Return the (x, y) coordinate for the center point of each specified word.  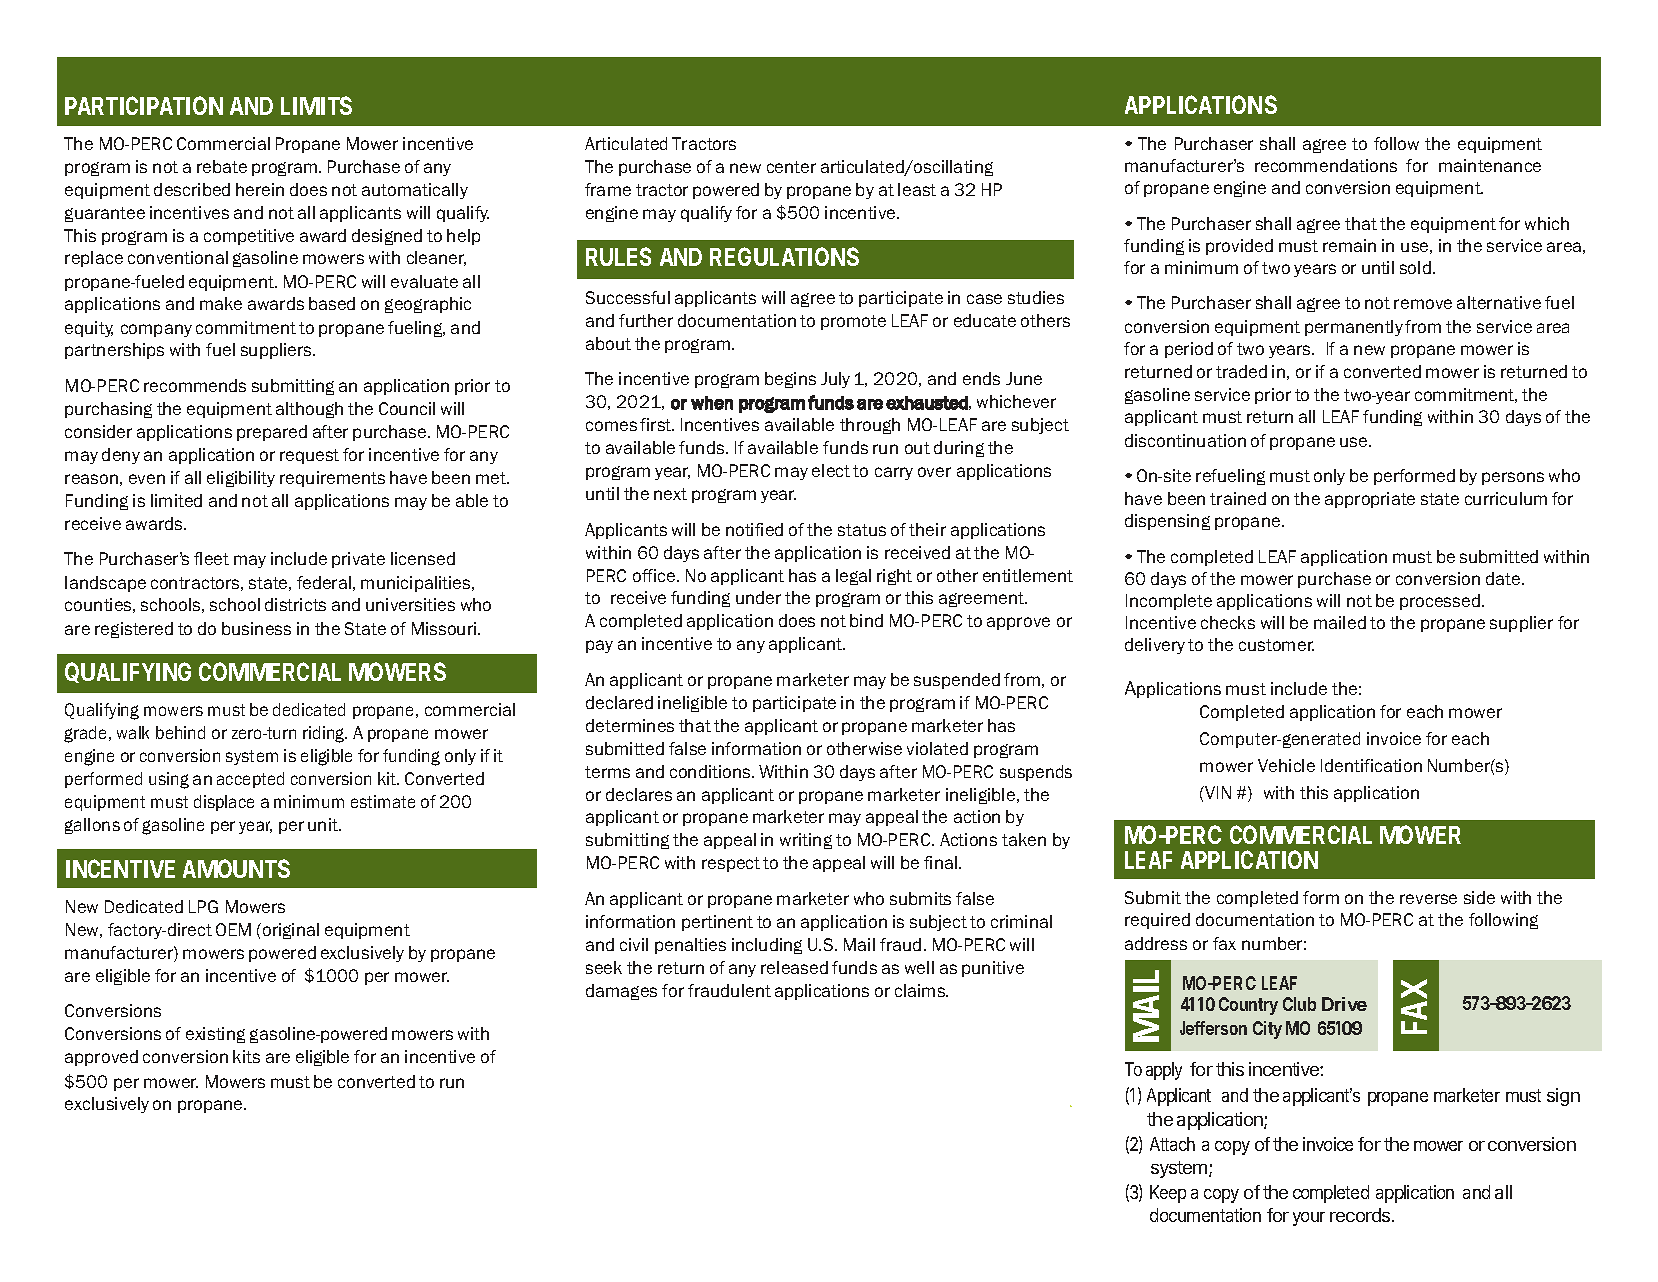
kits (246, 1056)
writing (806, 841)
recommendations (1326, 165)
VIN (1217, 792)
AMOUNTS (236, 868)
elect (831, 470)
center (791, 167)
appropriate (1370, 500)
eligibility (241, 479)
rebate (222, 166)
